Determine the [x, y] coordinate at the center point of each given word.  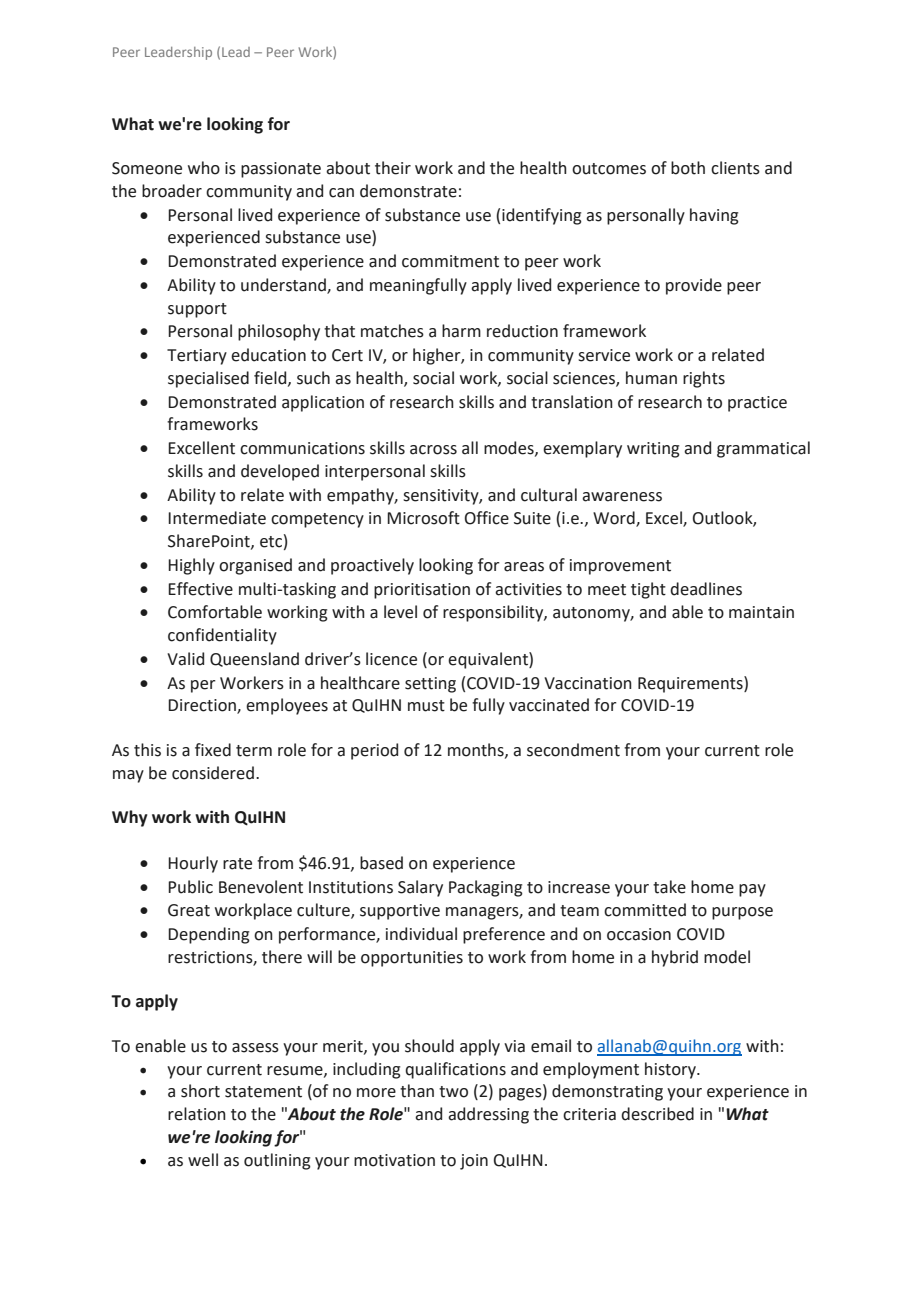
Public [190, 887]
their [393, 168]
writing [653, 450]
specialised [208, 379]
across [433, 450]
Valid [185, 659]
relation [197, 1114]
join [474, 1162]
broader [172, 191]
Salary [420, 888]
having [714, 216]
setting [430, 685]
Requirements [691, 684]
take [669, 887]
